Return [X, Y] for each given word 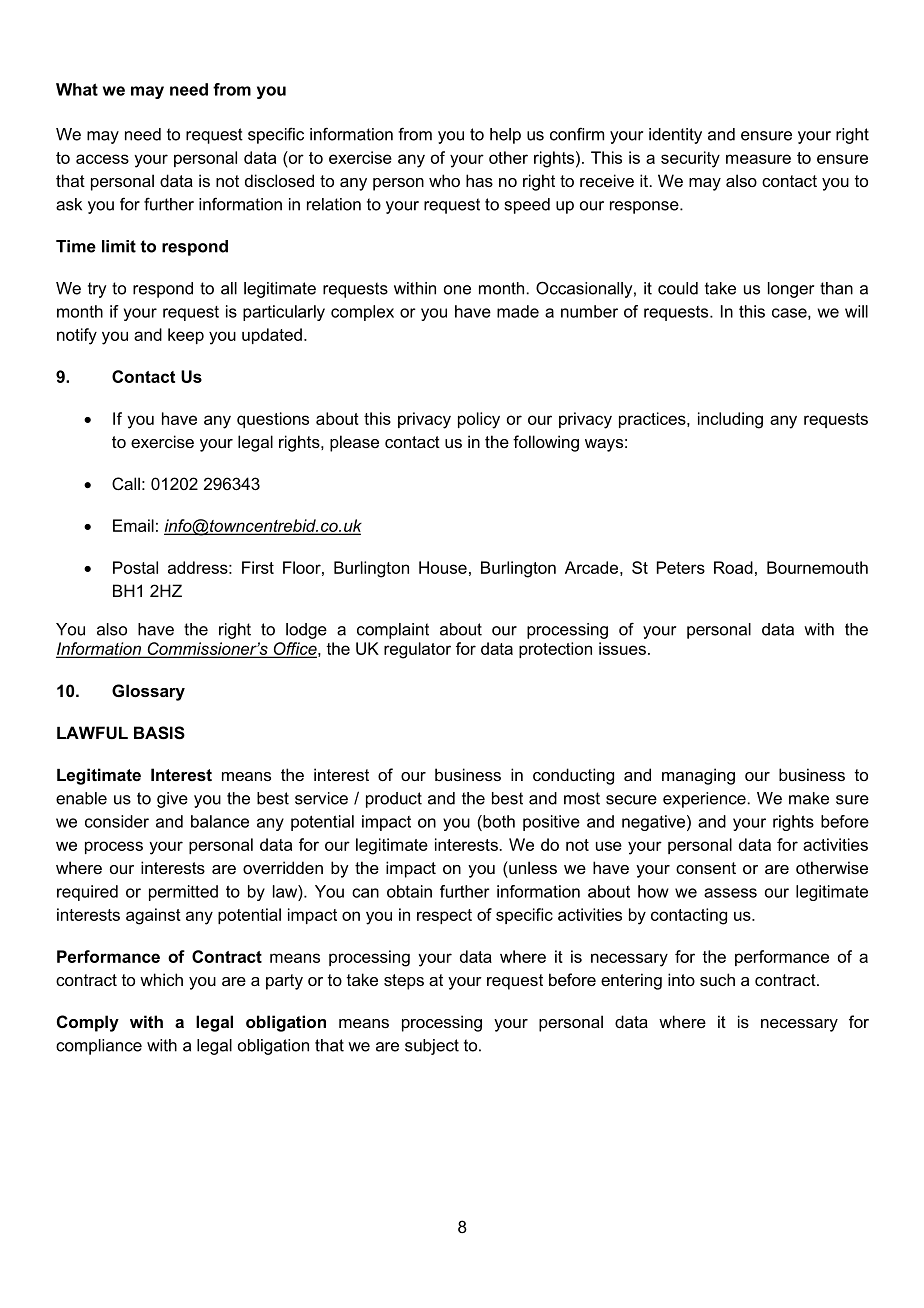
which [161, 979]
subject [432, 1047]
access [102, 159]
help [505, 136]
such [717, 979]
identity [675, 136]
